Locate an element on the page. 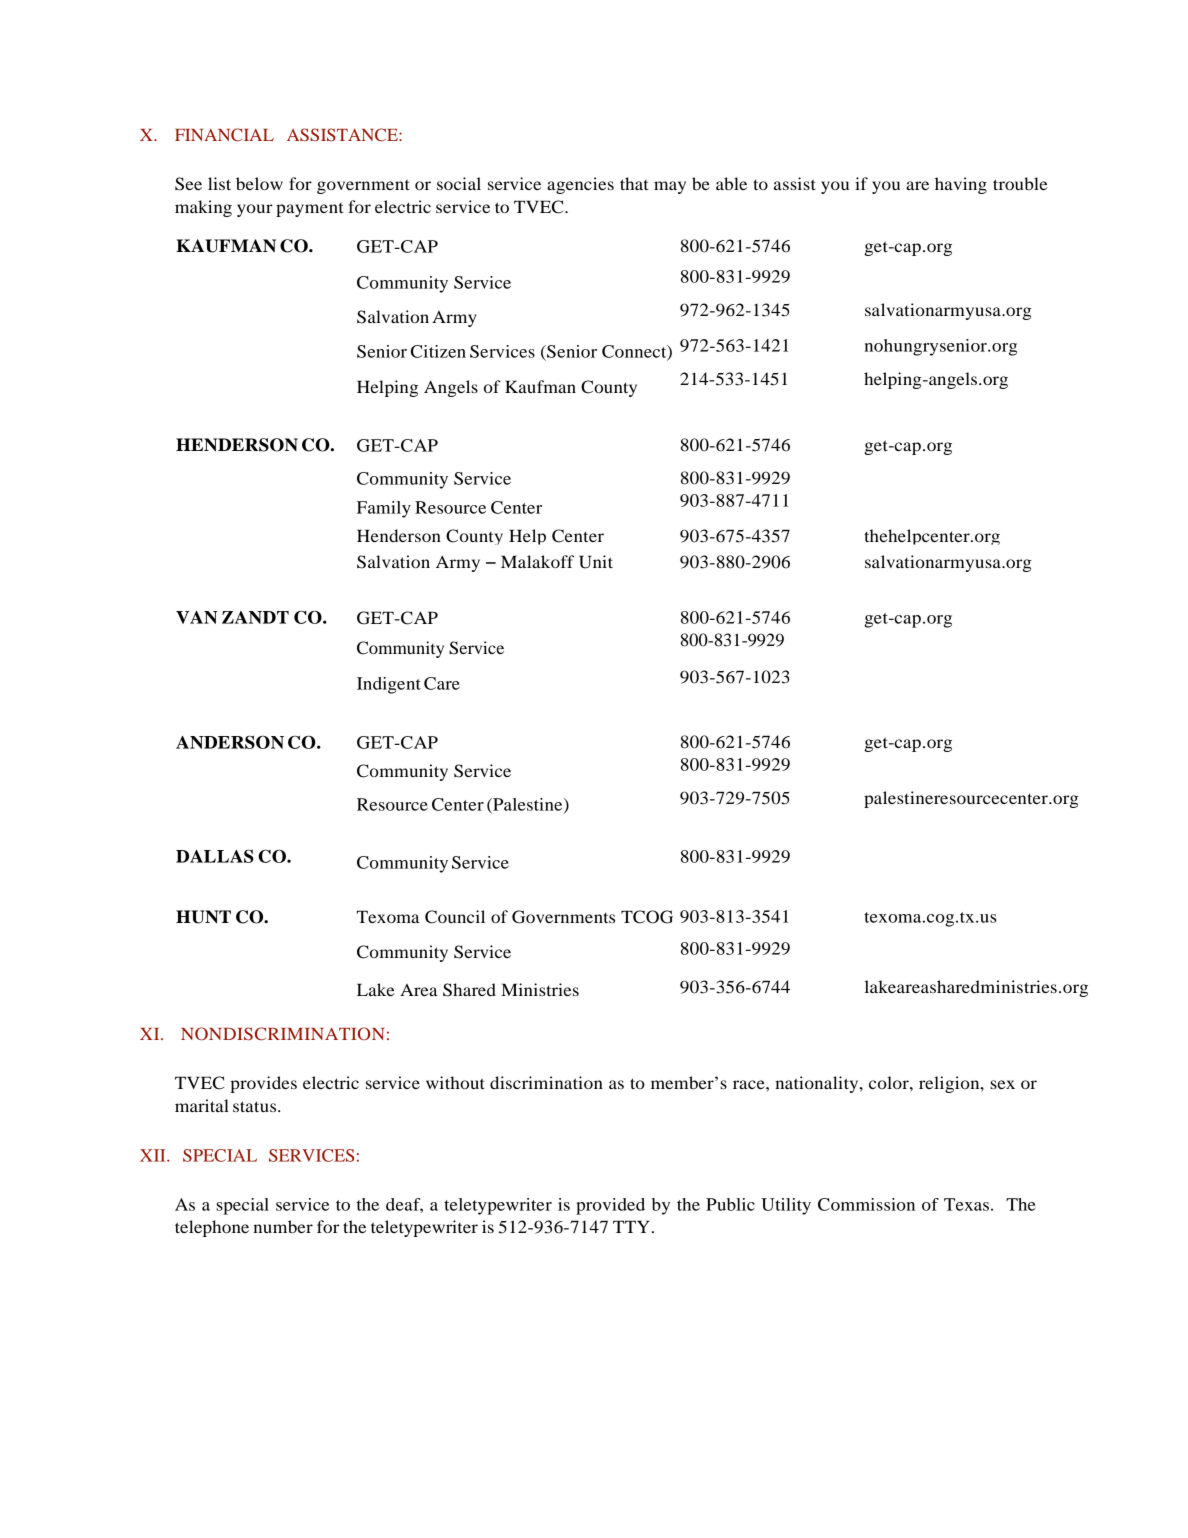 The image size is (1188, 1538). having is located at coordinates (961, 185).
